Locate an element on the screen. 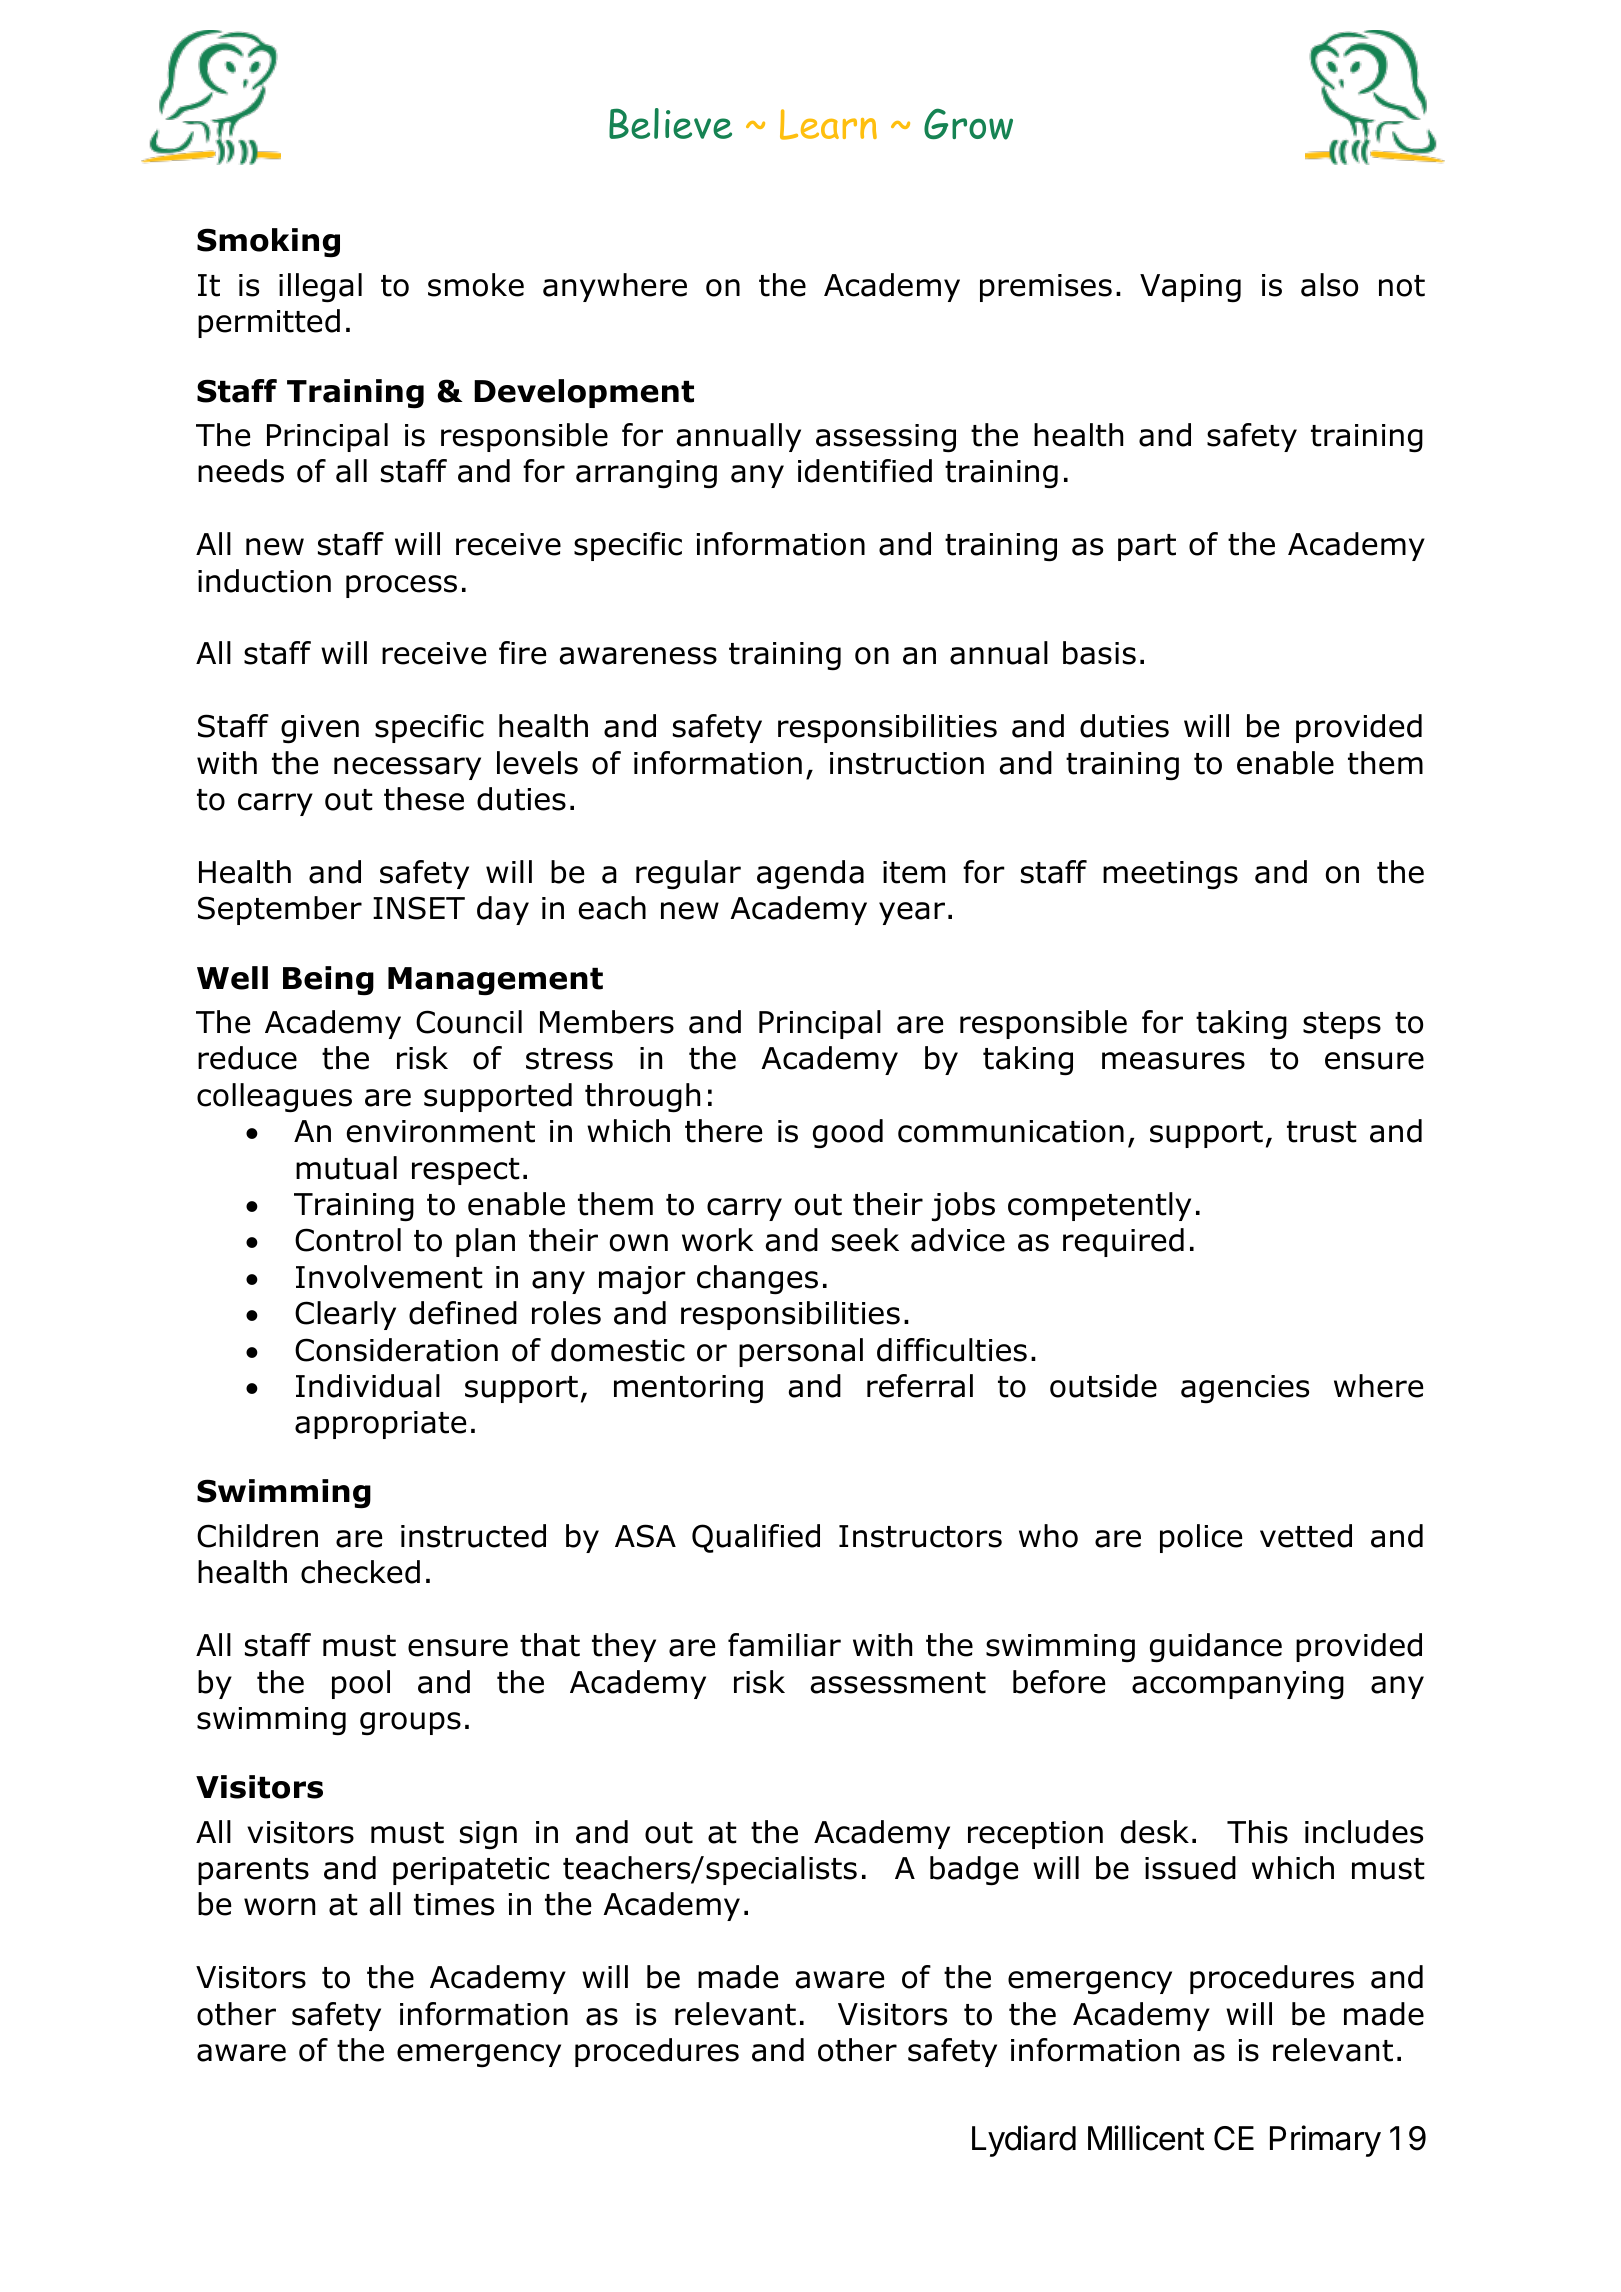 This screenshot has width=1621, height=2292. INSET is located at coordinates (419, 908).
